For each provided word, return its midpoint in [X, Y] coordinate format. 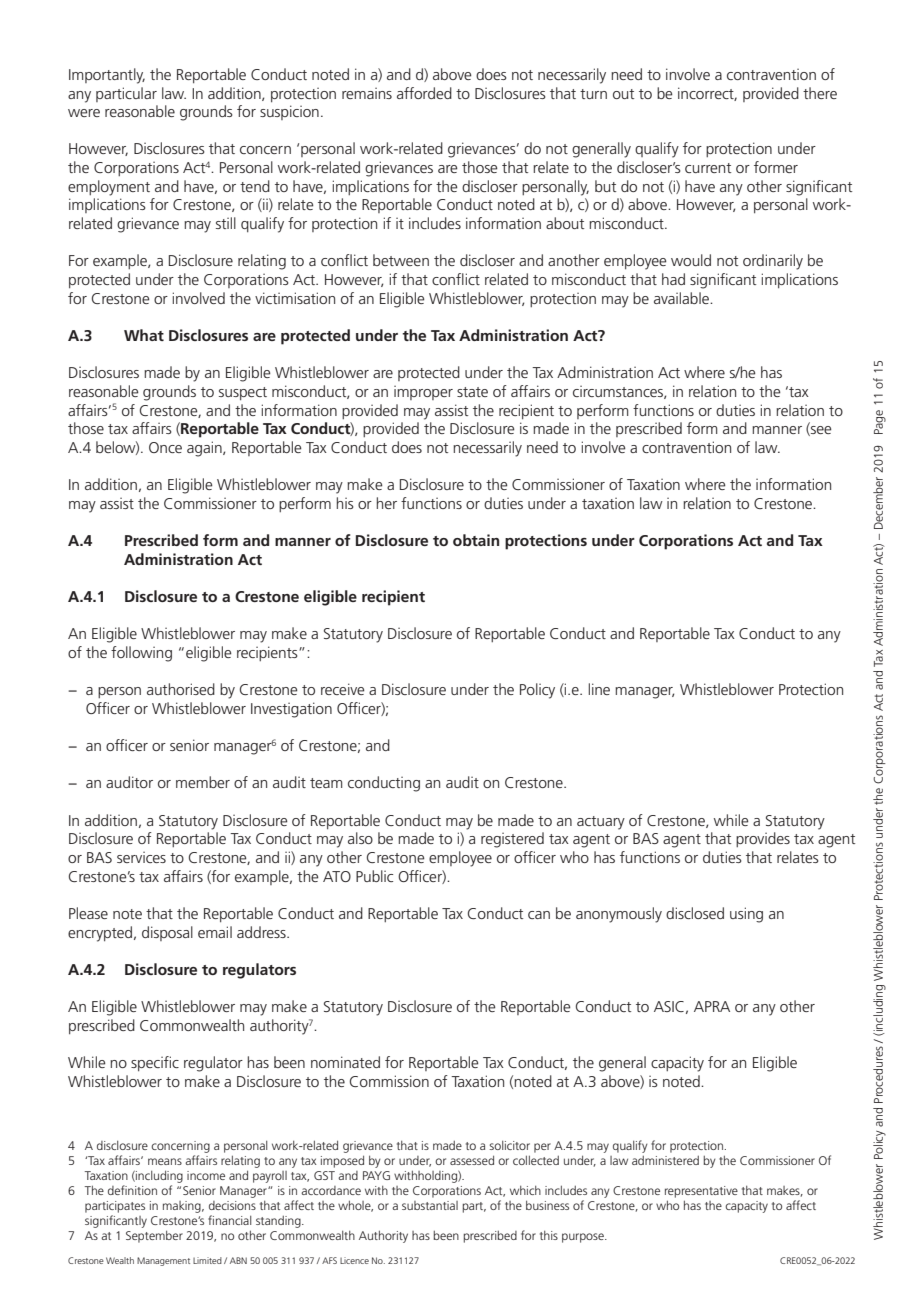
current [708, 168]
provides [763, 839]
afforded [424, 93]
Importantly [107, 76]
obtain [476, 540]
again [205, 449]
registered [512, 840]
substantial [430, 1205]
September [154, 1236]
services [141, 857]
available [682, 298]
